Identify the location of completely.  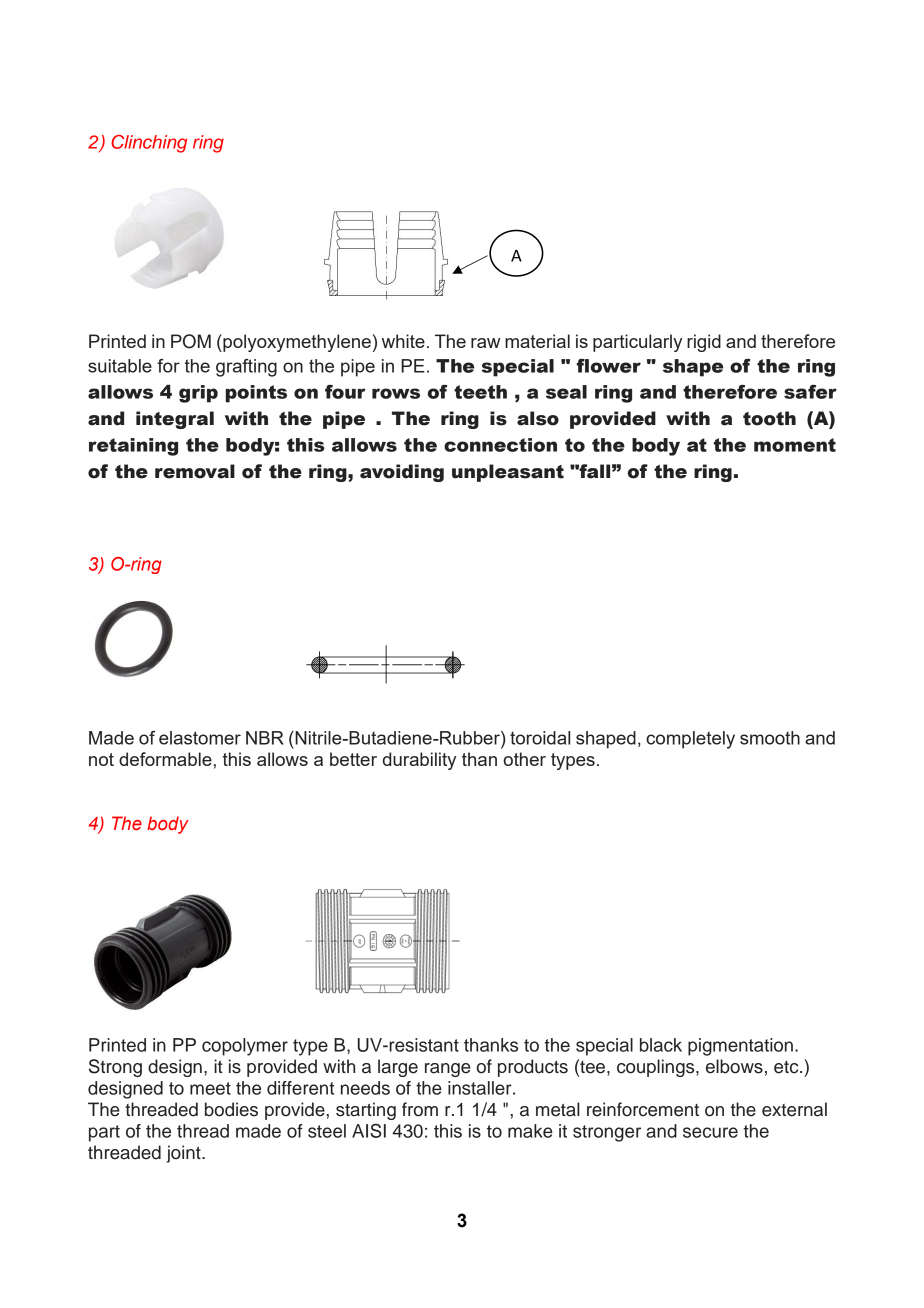
(690, 740).
